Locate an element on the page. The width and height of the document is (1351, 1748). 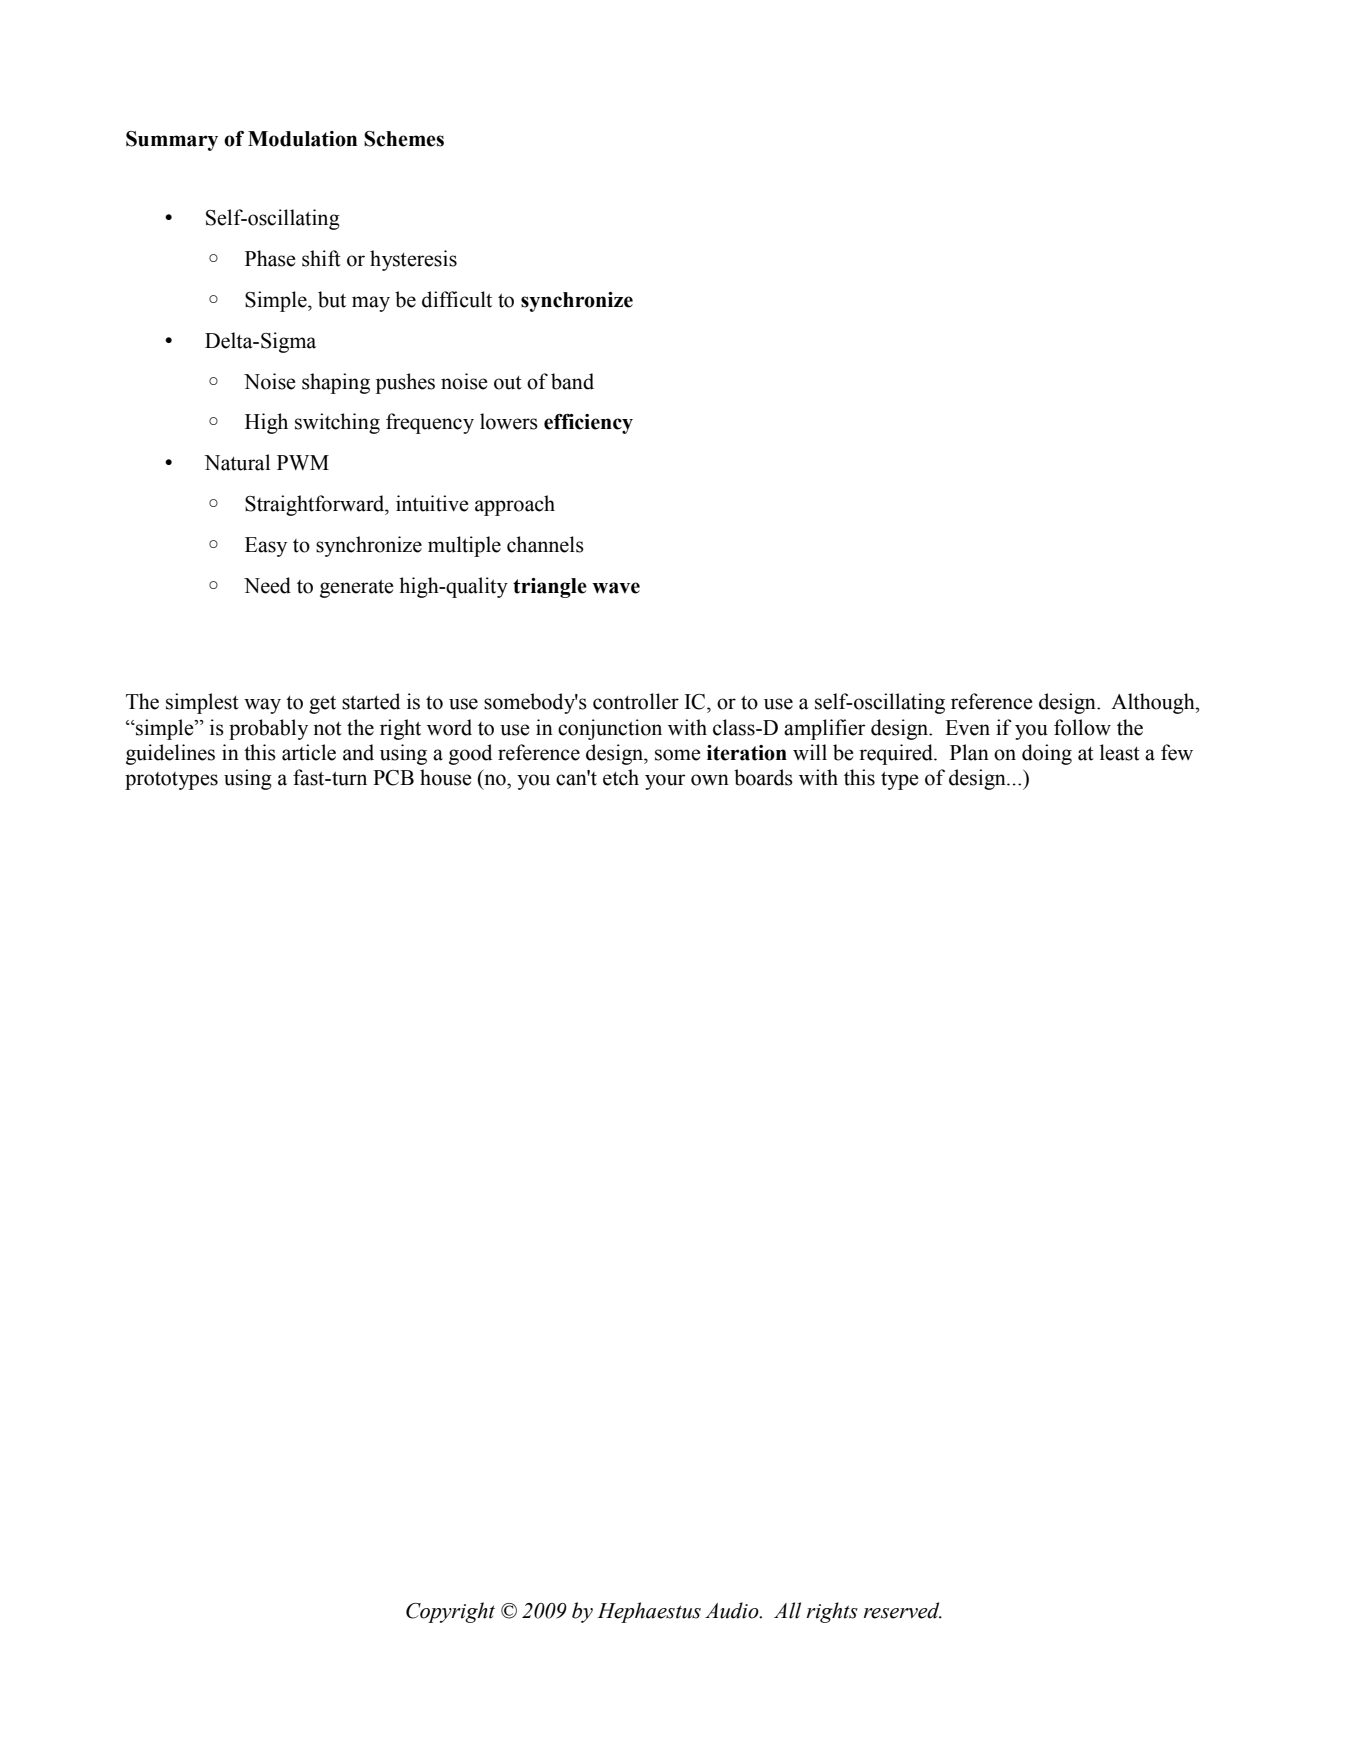
Modulation is located at coordinates (302, 139).
